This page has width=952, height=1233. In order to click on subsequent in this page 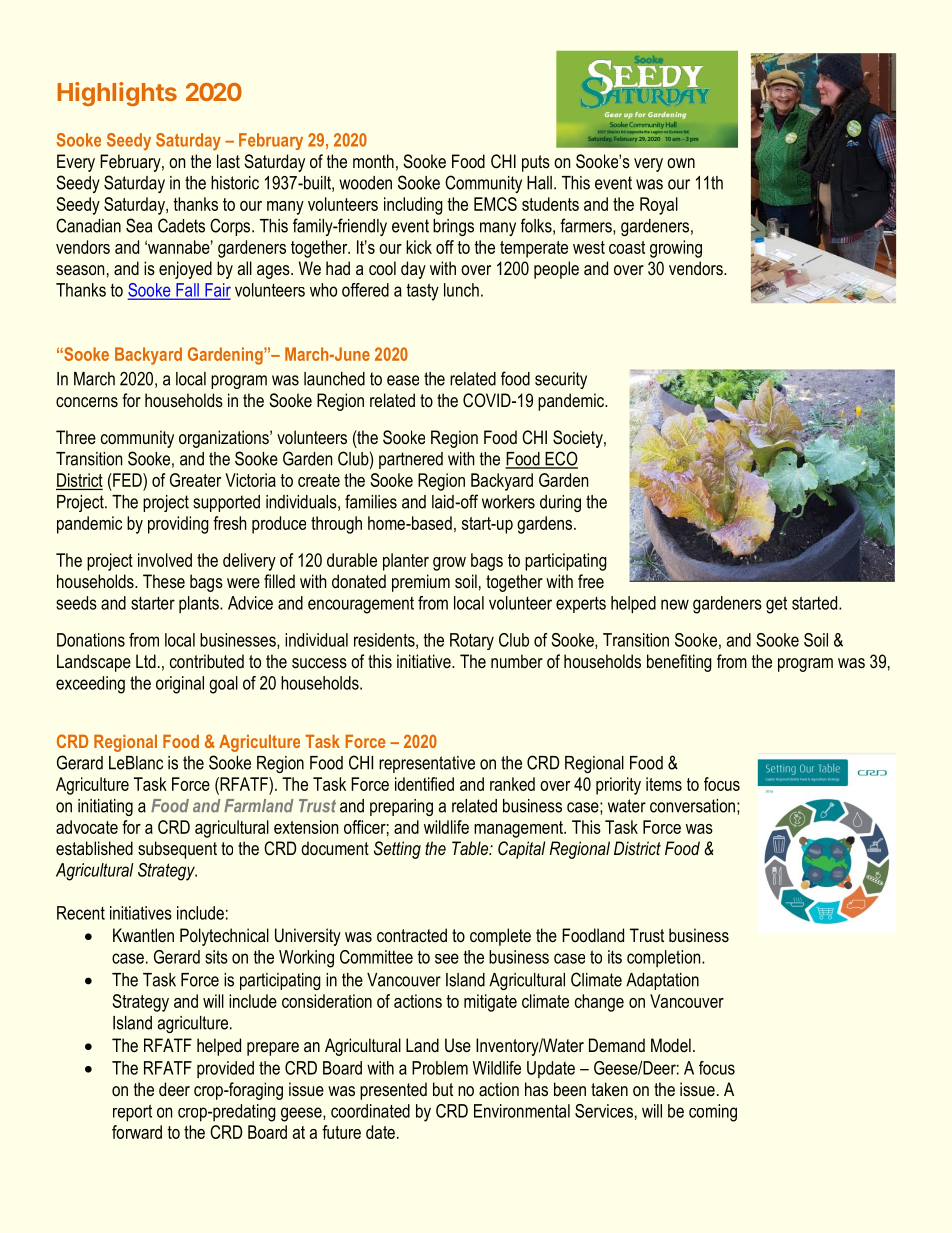, I will do `click(177, 850)`.
